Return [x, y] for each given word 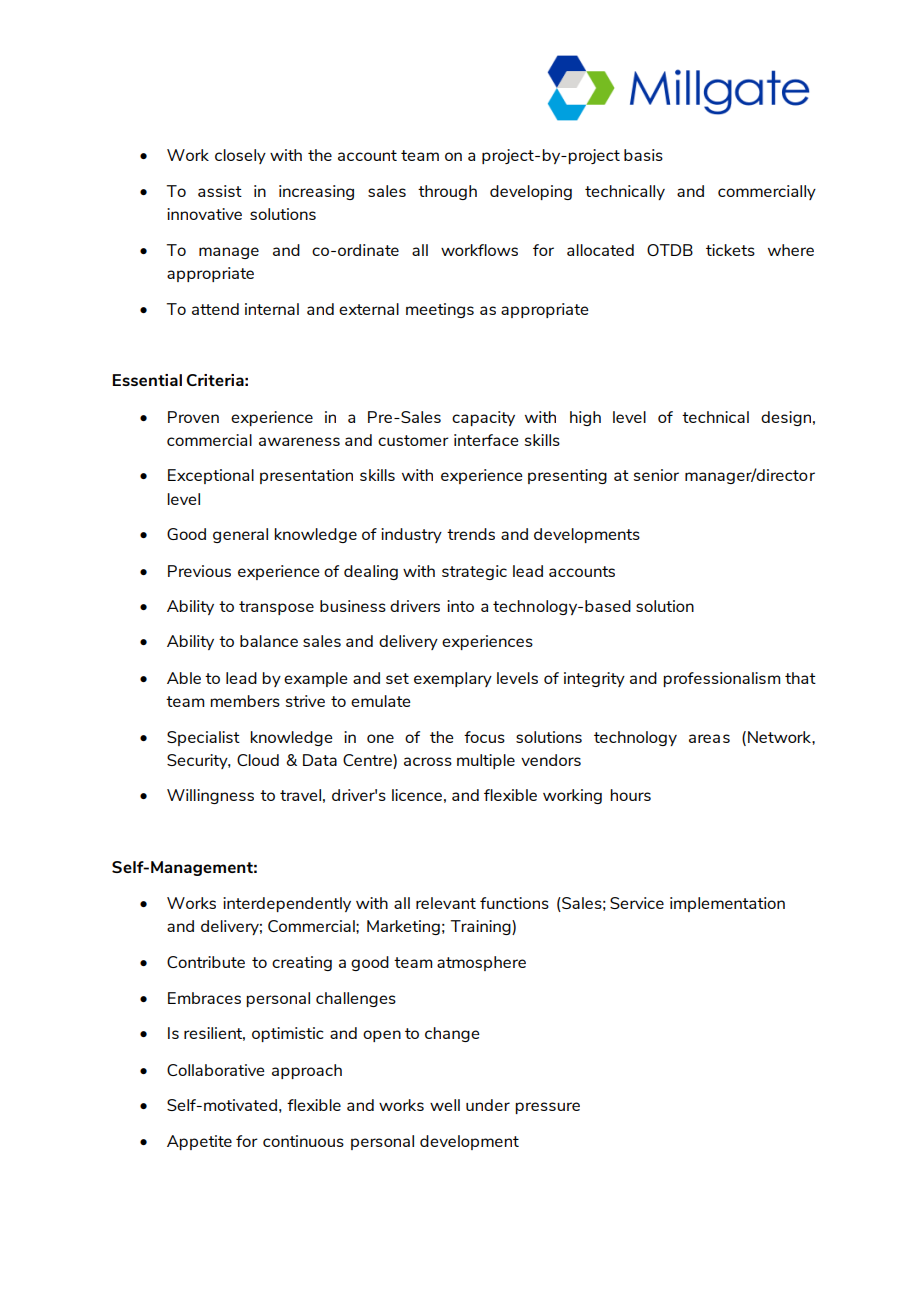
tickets [730, 250]
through [447, 192]
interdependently [287, 904]
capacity [483, 418]
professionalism [721, 679]
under [488, 1105]
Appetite [199, 1142]
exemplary [453, 679]
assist [220, 191]
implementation [727, 904]
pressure [547, 1108]
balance [269, 641]
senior [656, 475]
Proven [193, 417]
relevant [446, 903]
